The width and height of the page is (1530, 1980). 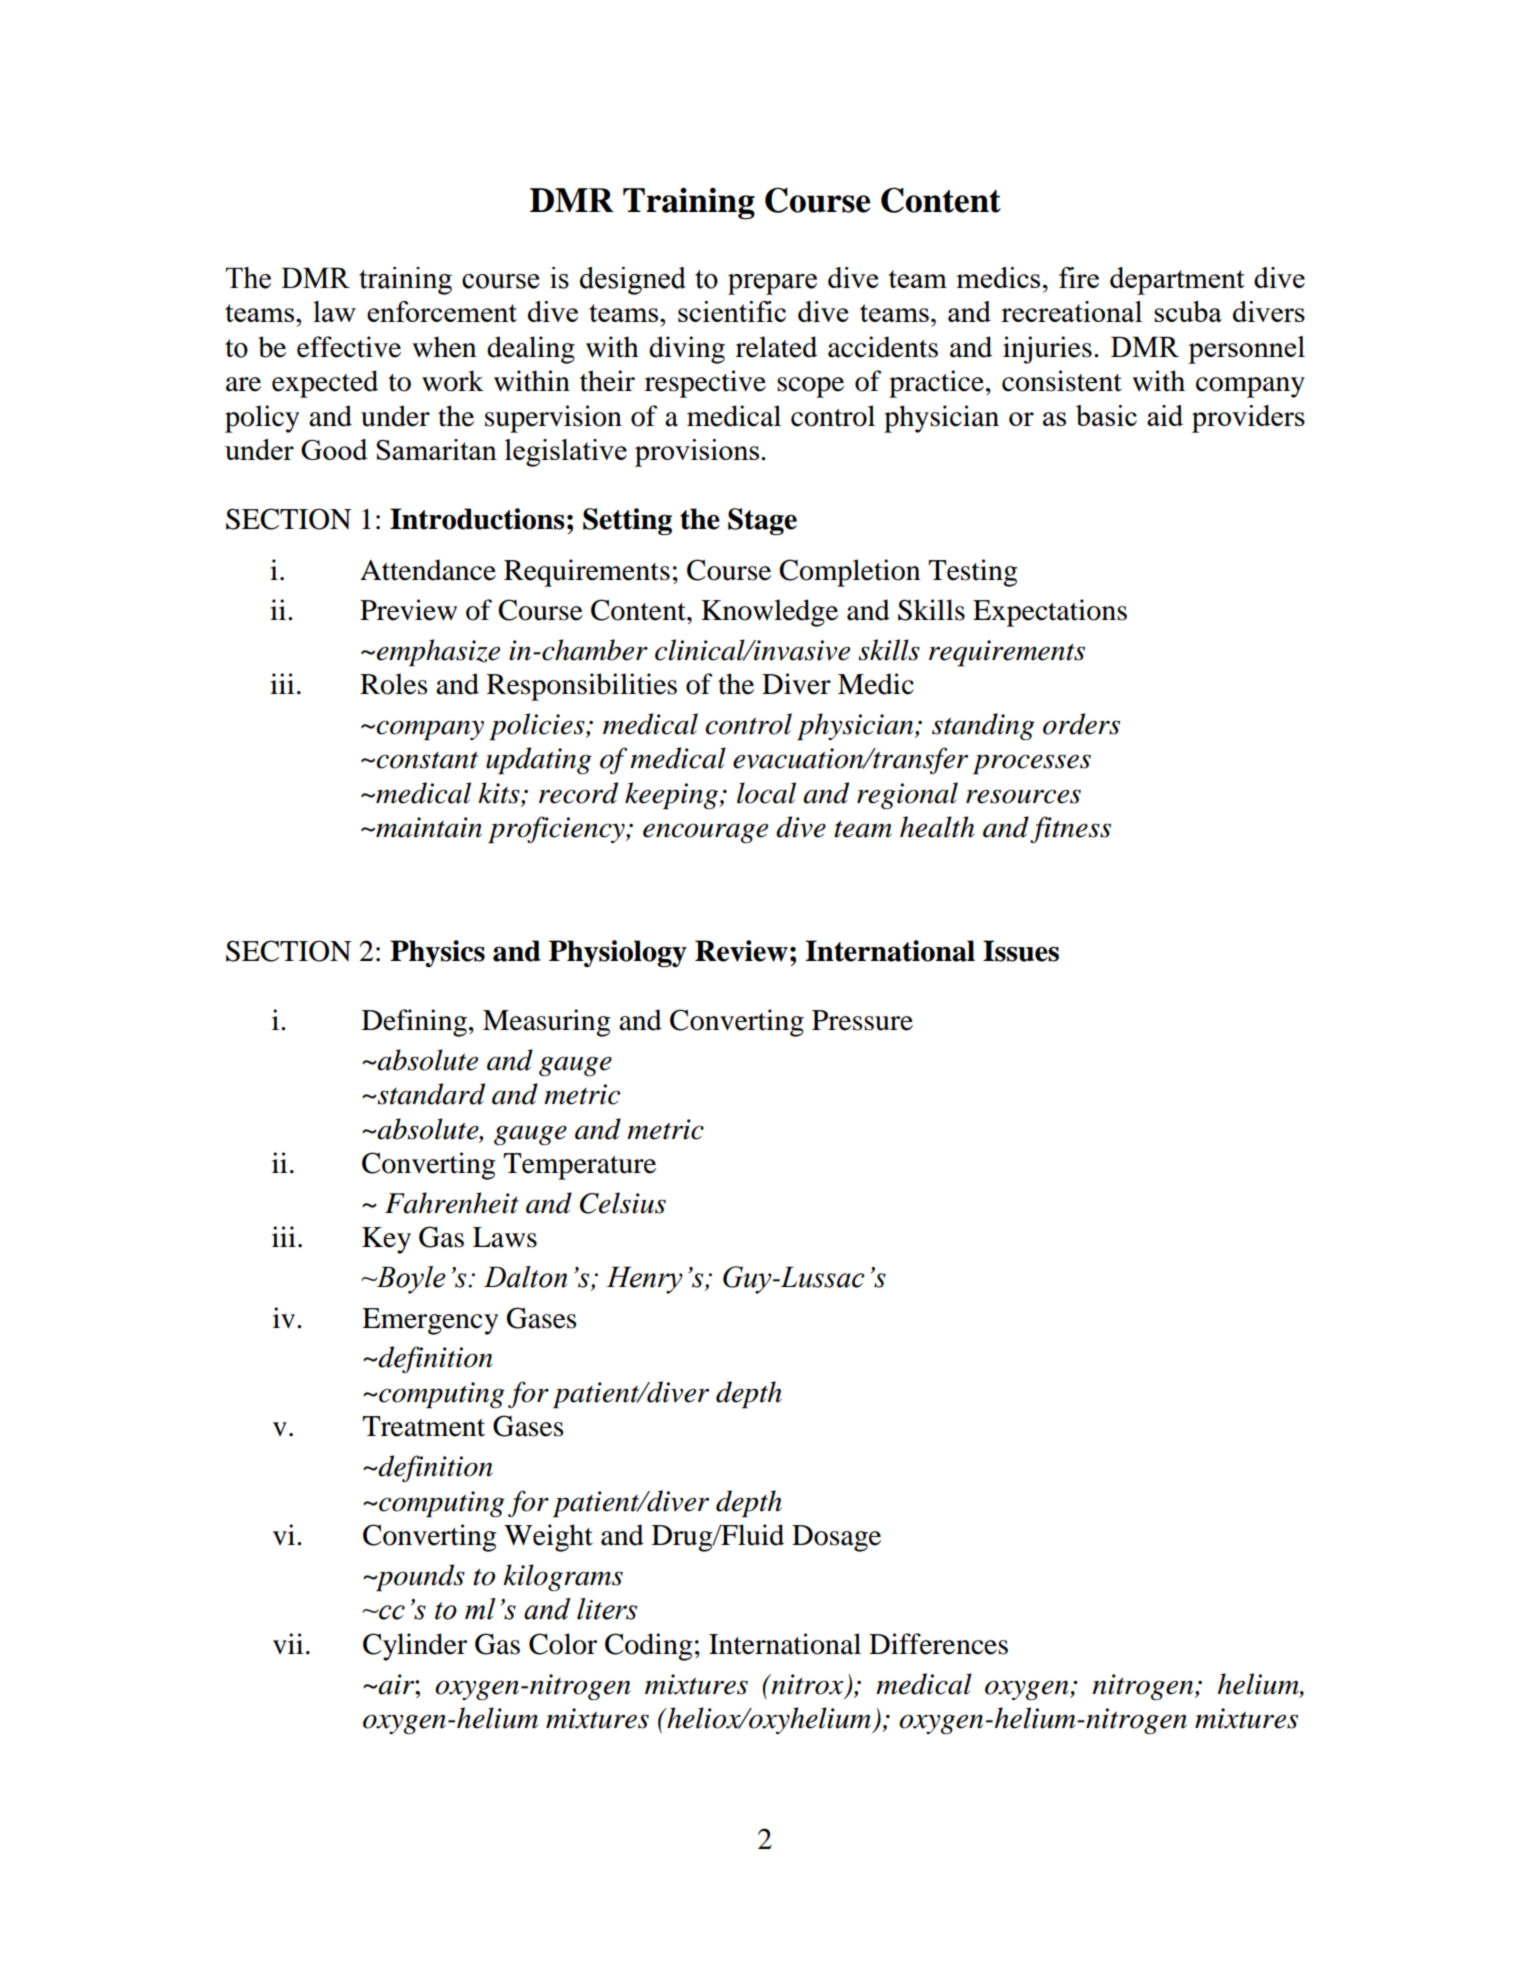 What do you see at coordinates (862, 1020) in the page?
I see `Pressure` at bounding box center [862, 1020].
